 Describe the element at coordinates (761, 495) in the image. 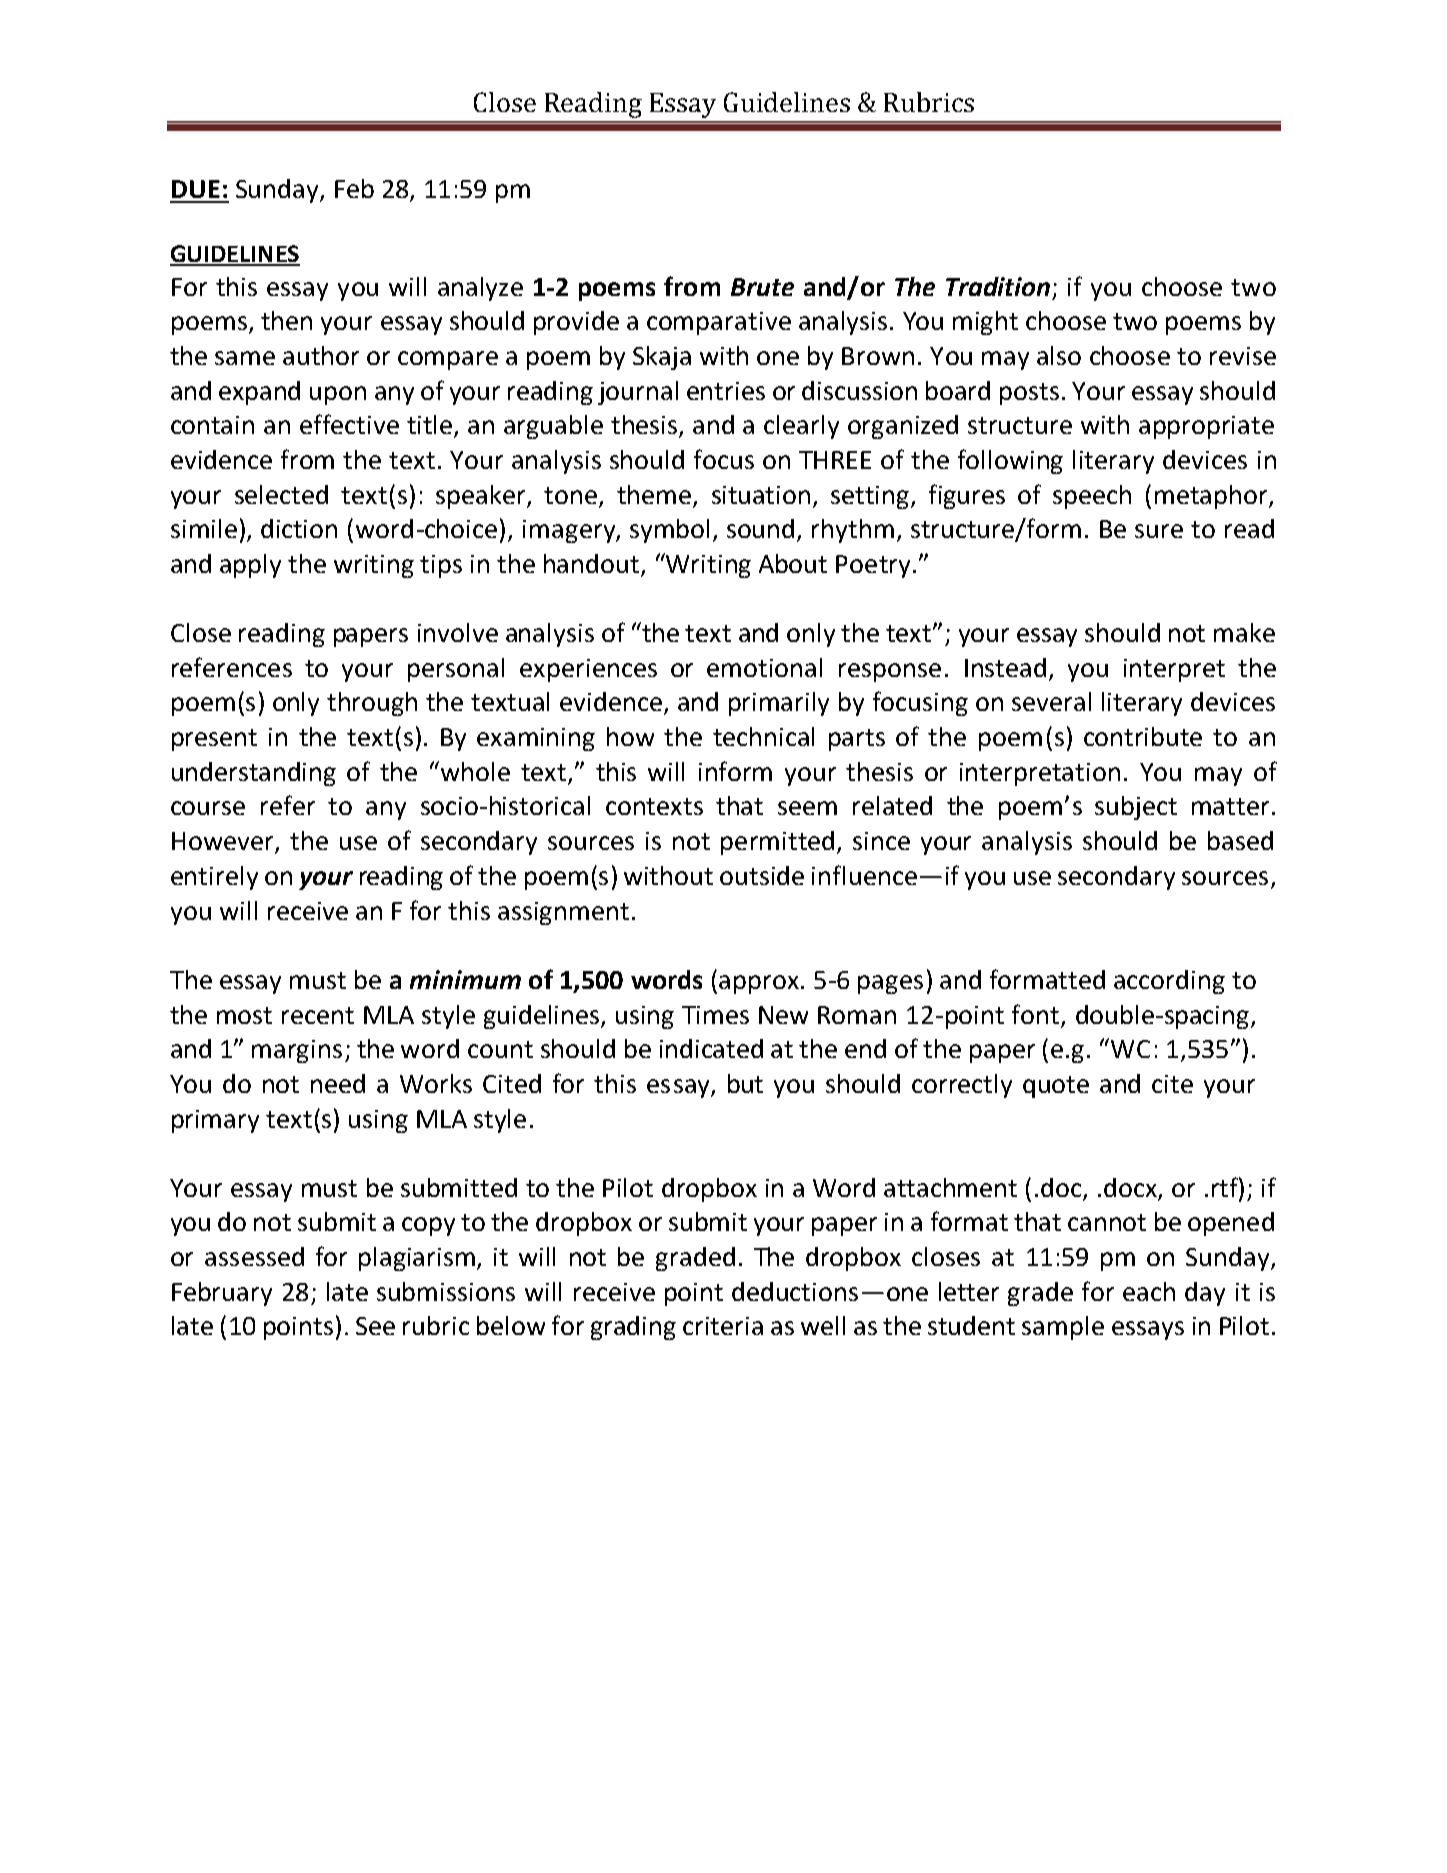

I see `situation` at that location.
